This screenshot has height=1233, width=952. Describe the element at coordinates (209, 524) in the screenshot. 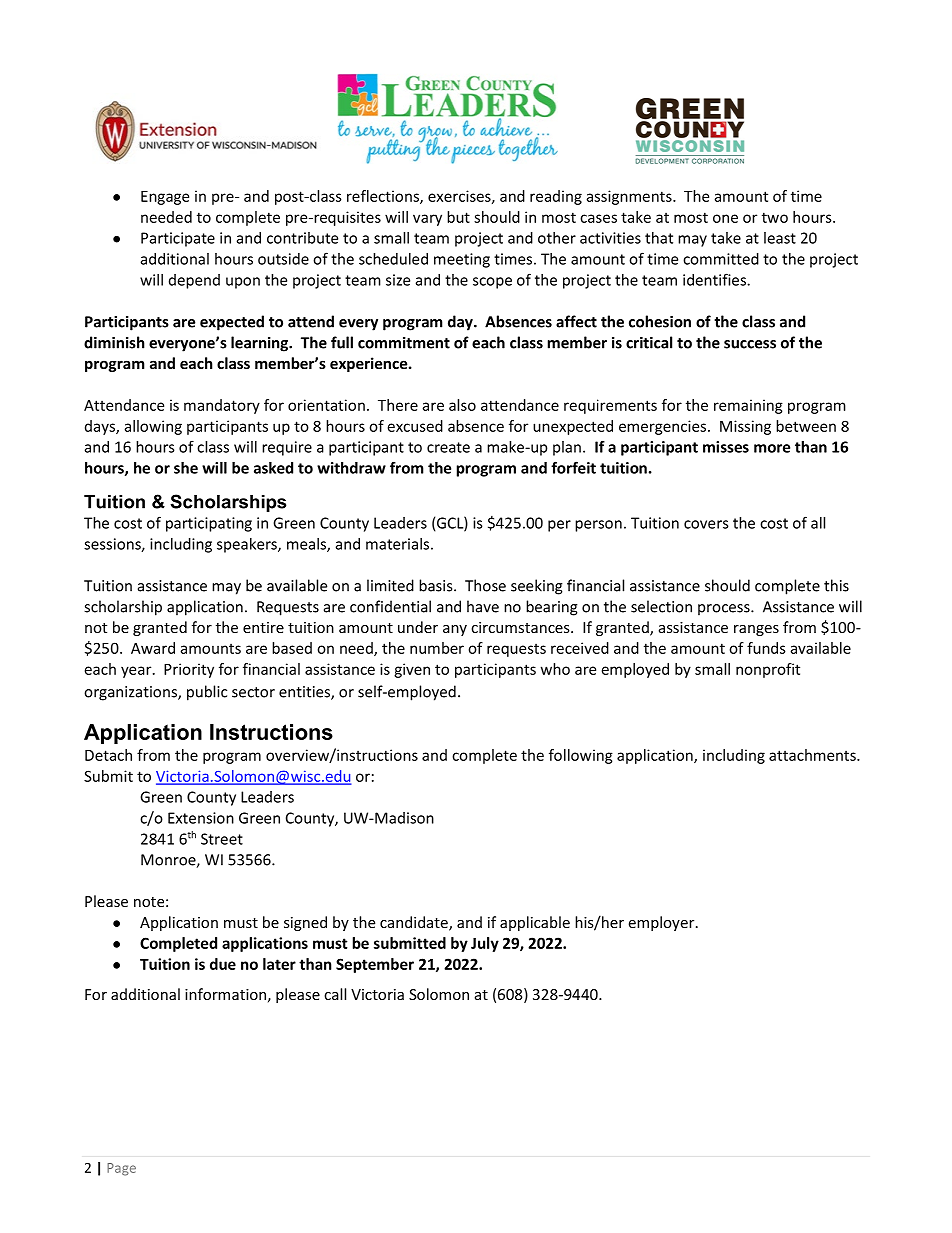

I see `participating` at that location.
